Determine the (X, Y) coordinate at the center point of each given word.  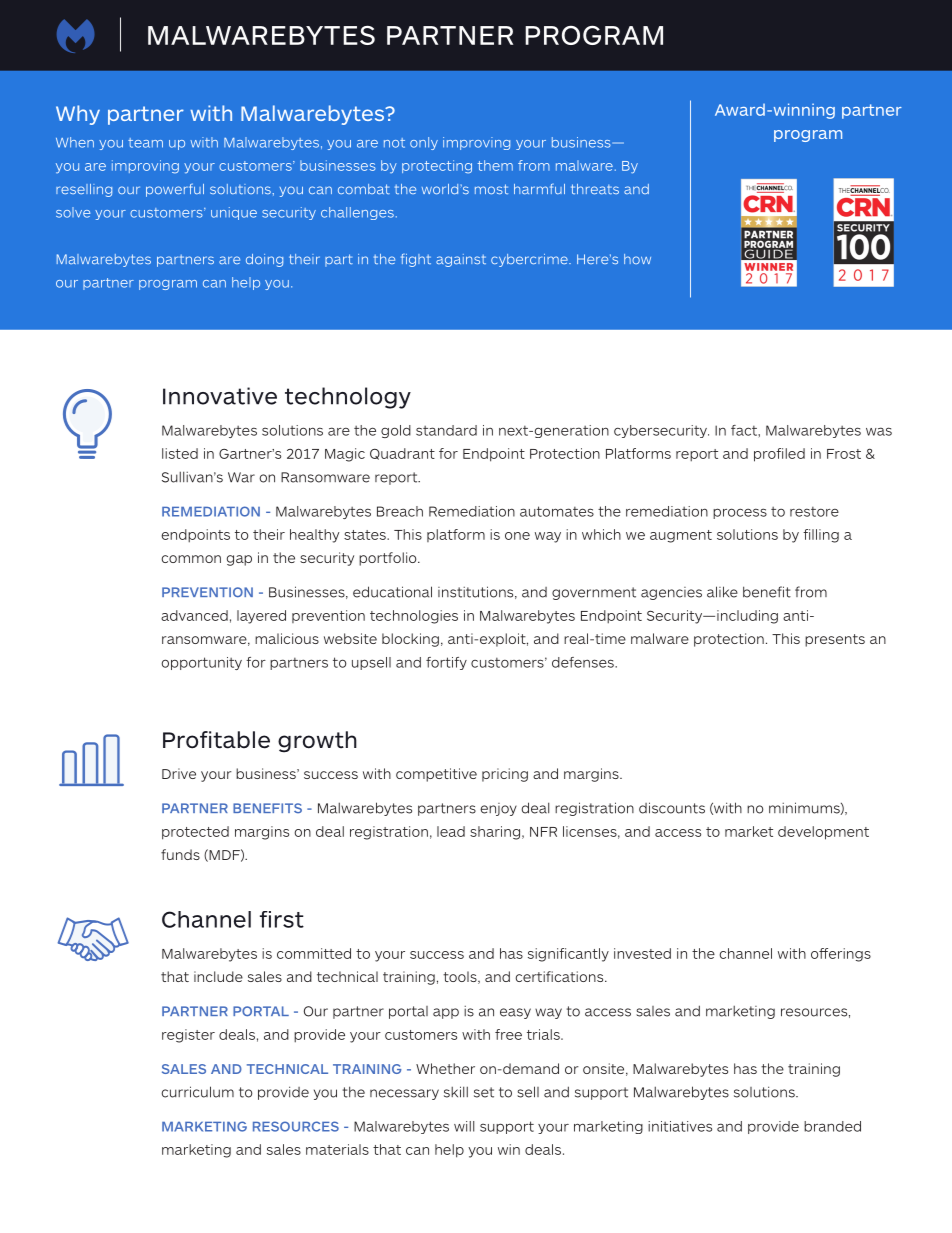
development (823, 833)
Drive (179, 773)
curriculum (197, 1092)
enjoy (498, 809)
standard (446, 430)
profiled (779, 455)
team (145, 143)
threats (595, 189)
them (495, 165)
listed (180, 453)
